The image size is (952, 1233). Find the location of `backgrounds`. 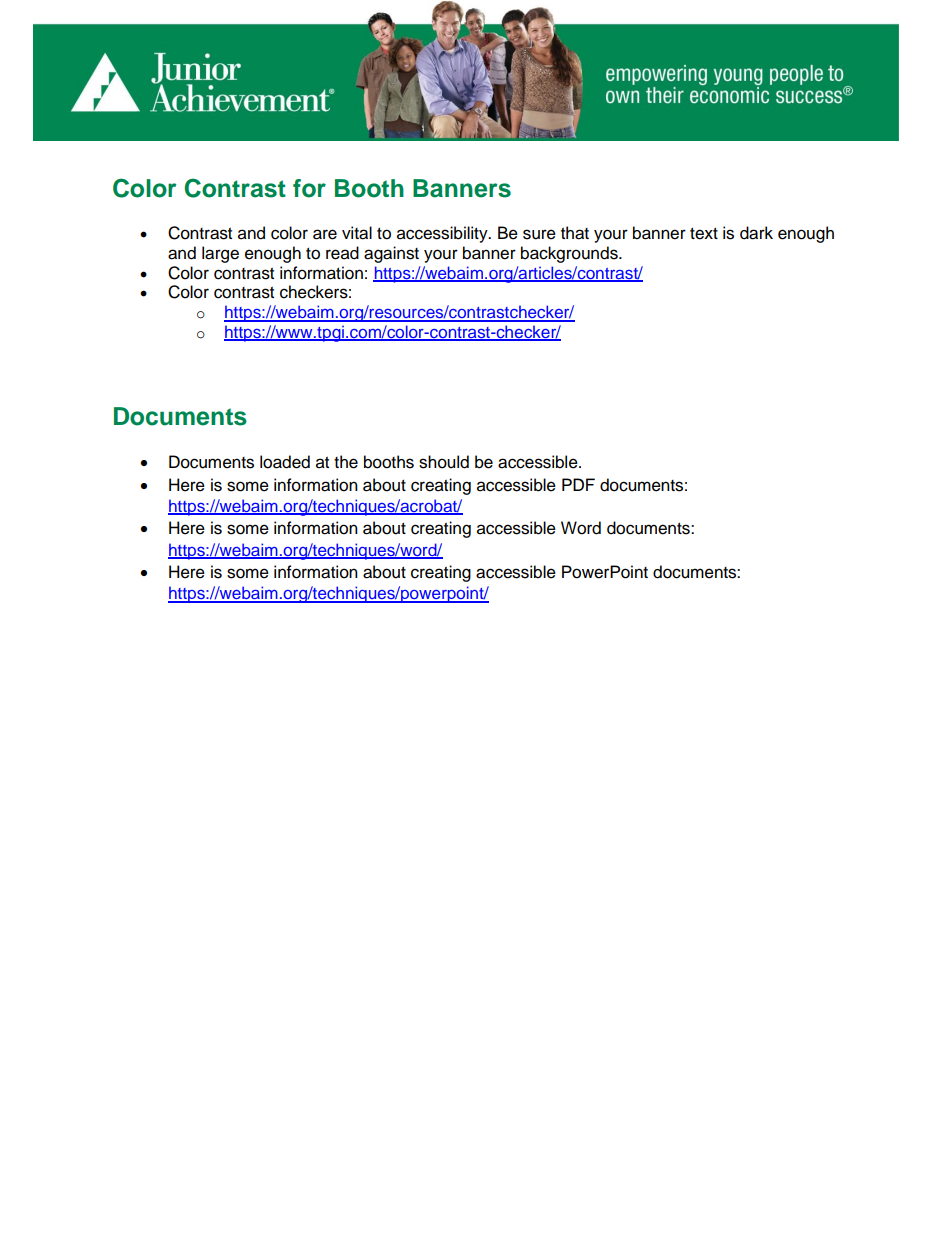

backgrounds is located at coordinates (570, 254).
